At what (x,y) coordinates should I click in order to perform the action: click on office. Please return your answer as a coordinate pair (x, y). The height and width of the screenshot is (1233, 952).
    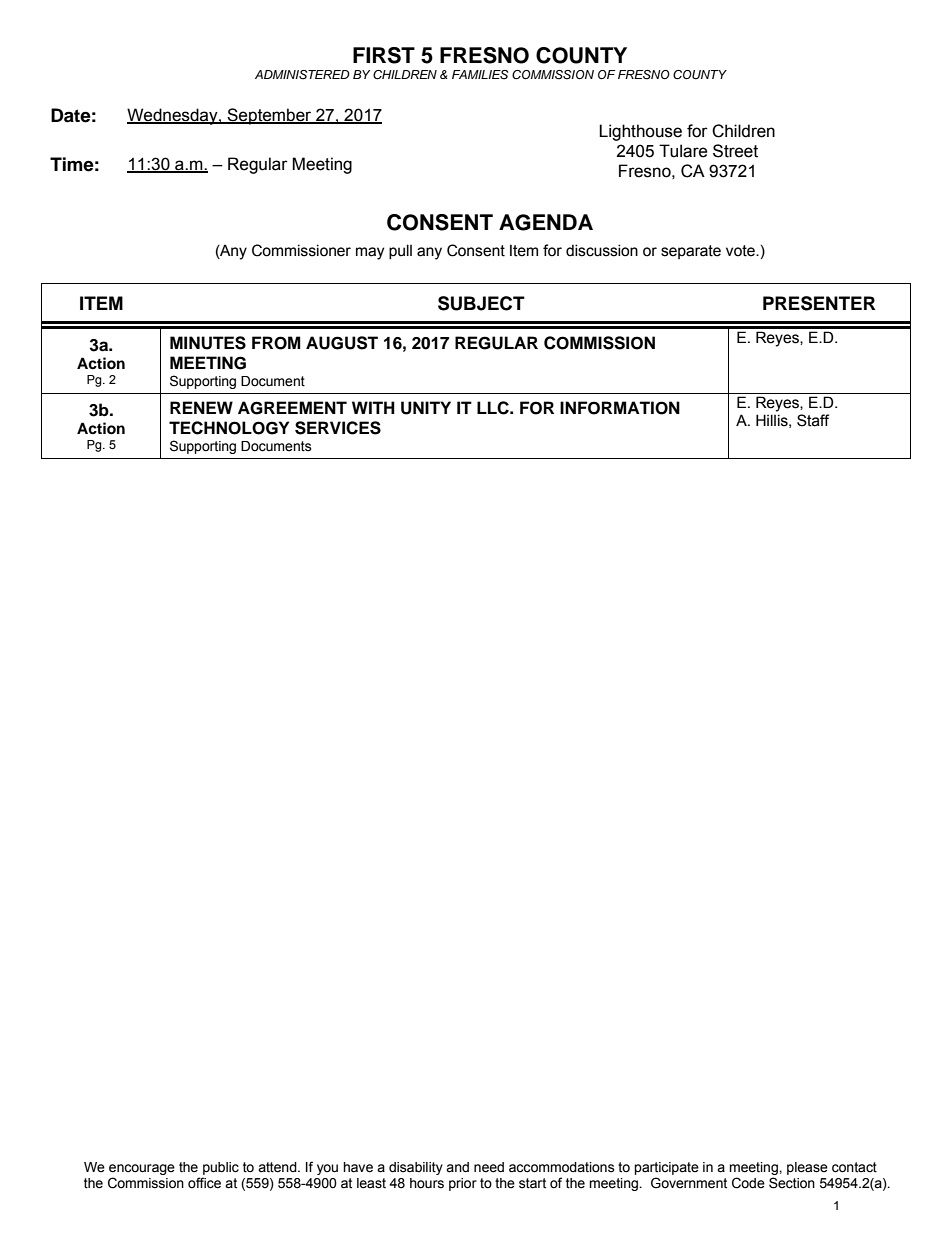
    Looking at the image, I should click on (204, 1183).
